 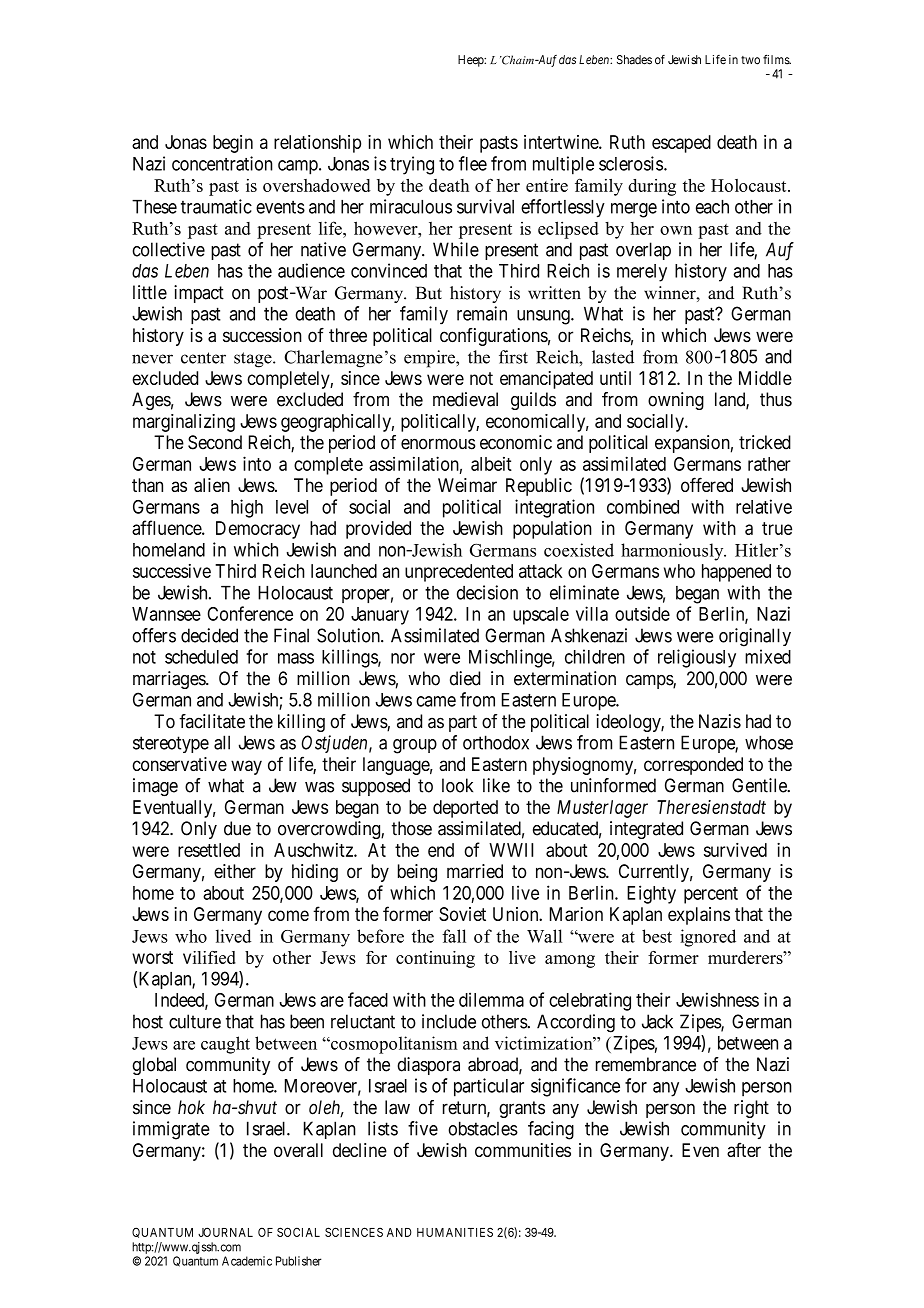 I want to click on after, so click(x=744, y=1149).
